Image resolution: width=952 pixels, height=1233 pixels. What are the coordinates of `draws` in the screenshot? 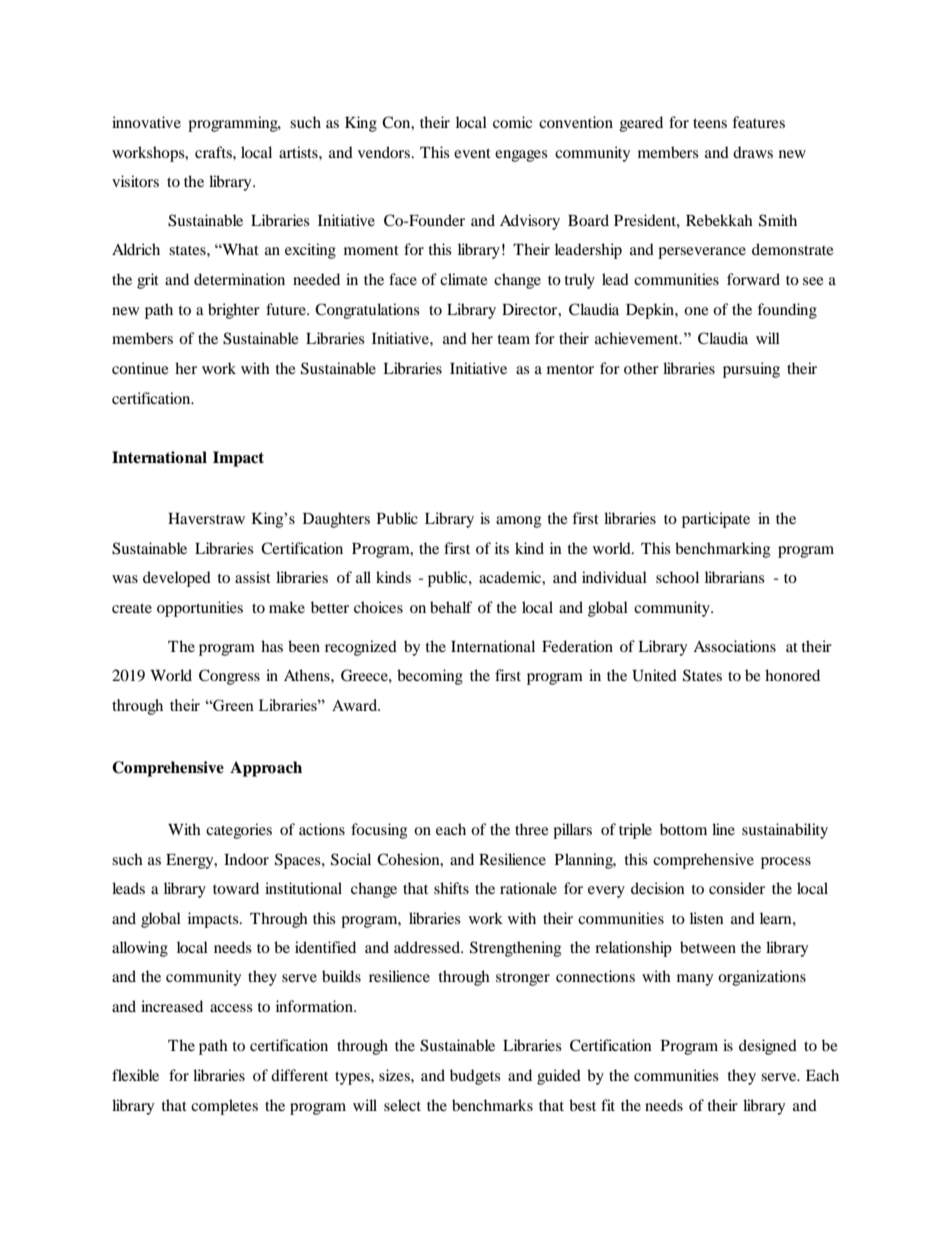 It's located at (753, 152).
